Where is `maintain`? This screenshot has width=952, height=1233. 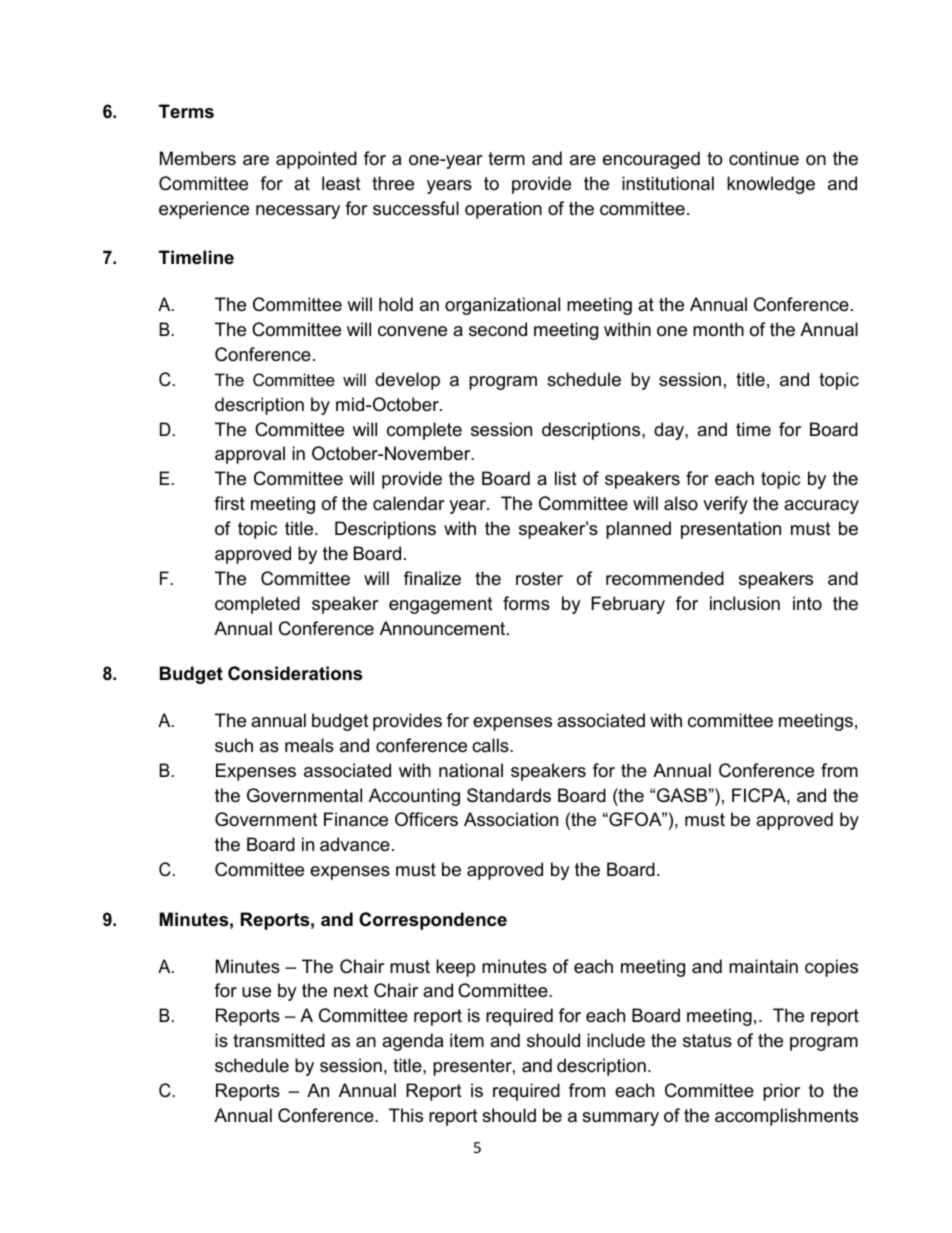
maintain is located at coordinates (763, 966).
